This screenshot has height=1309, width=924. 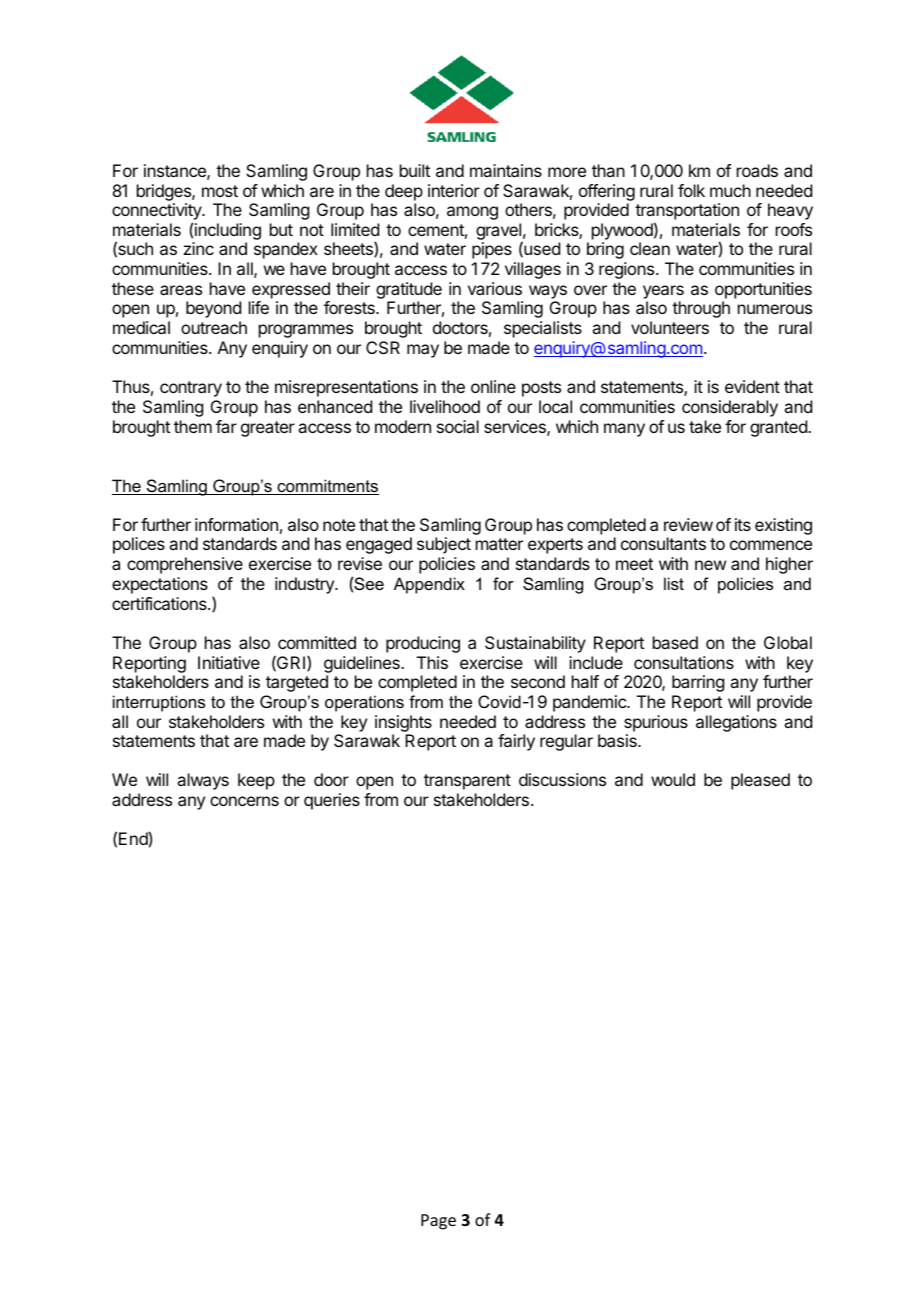 I want to click on far, so click(x=226, y=426).
